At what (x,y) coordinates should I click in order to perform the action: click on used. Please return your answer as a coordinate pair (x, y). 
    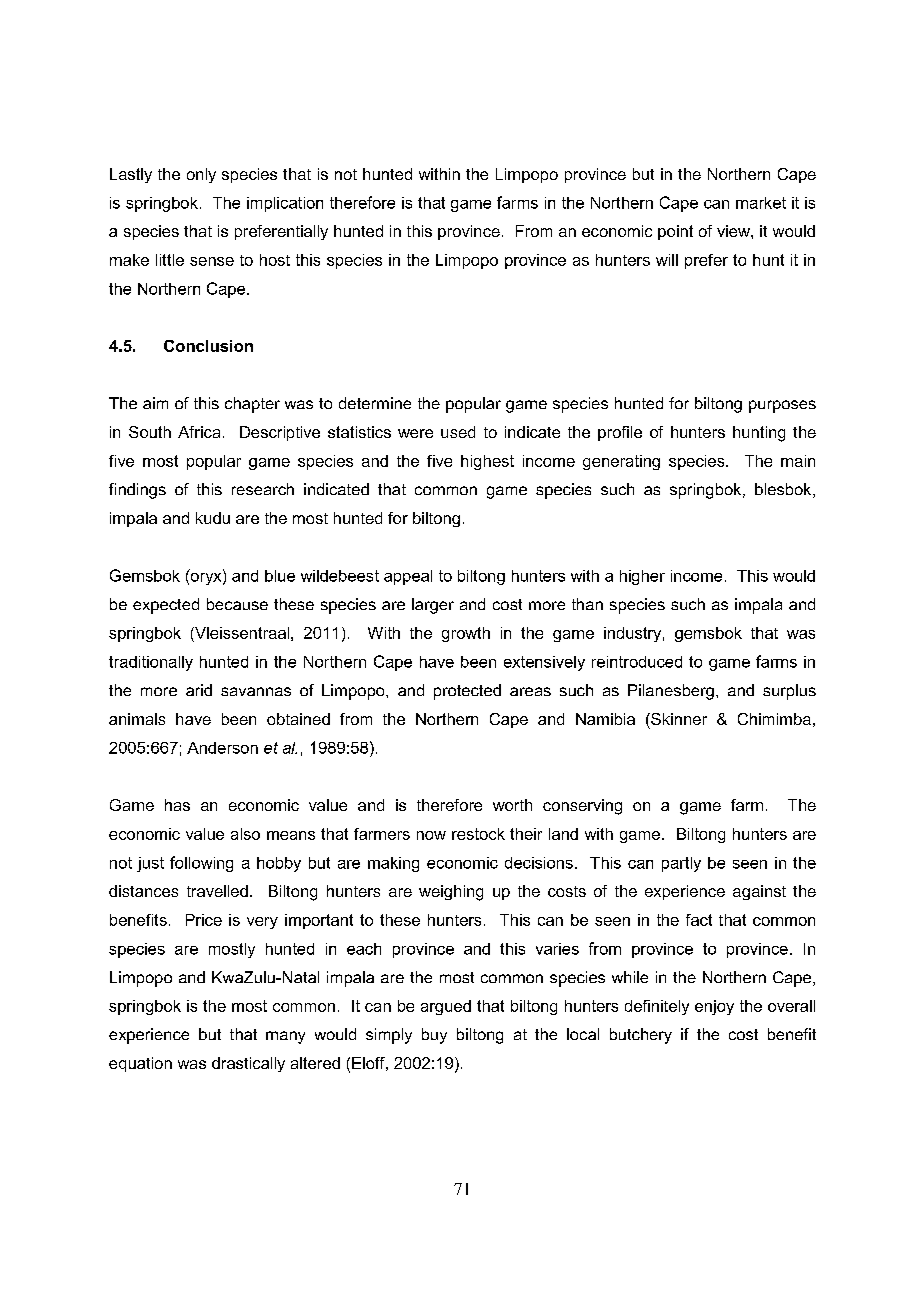
    Looking at the image, I should click on (458, 432).
